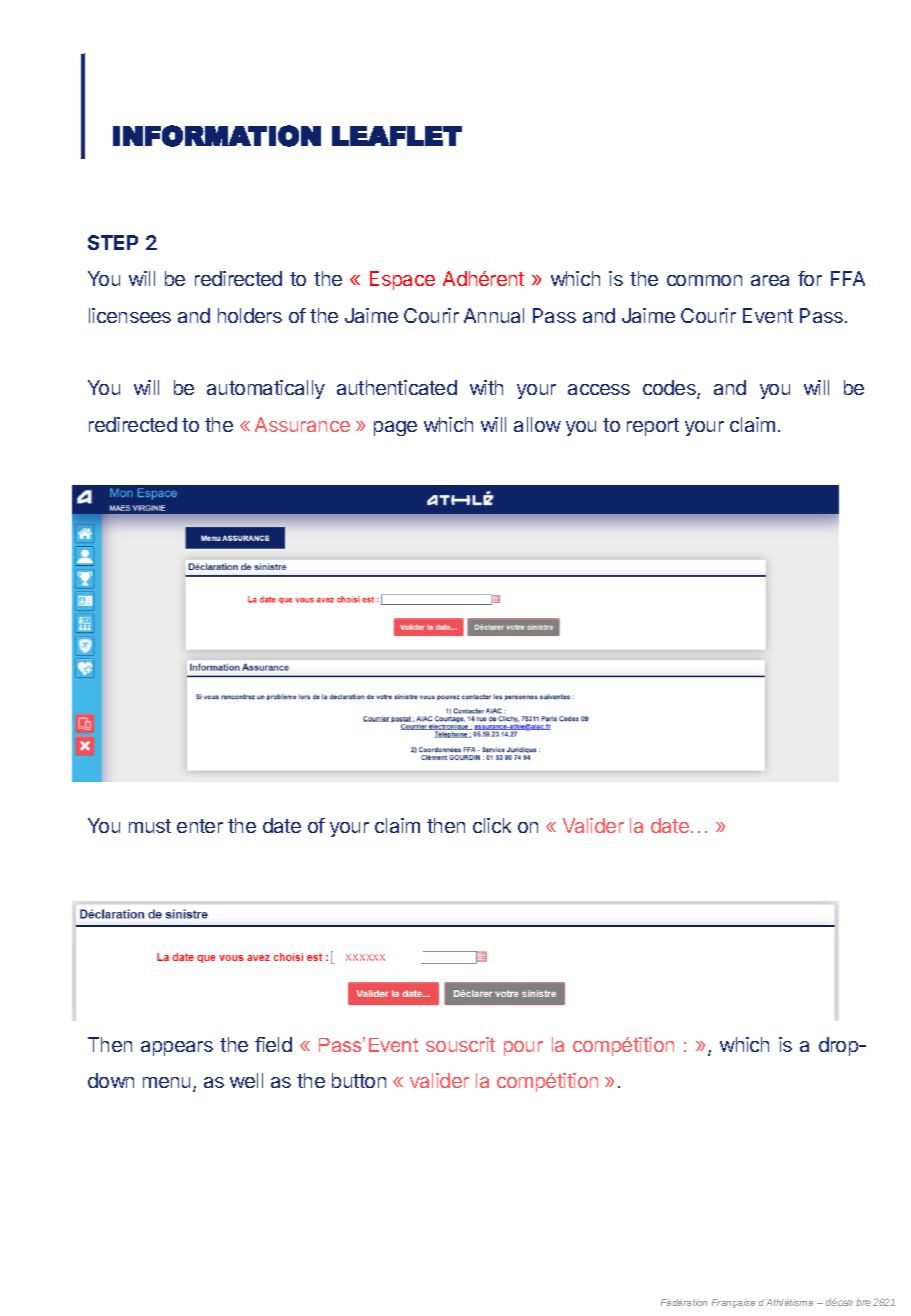 This screenshot has height=1316, width=911. Describe the element at coordinates (492, 825) in the screenshot. I see `click` at that location.
